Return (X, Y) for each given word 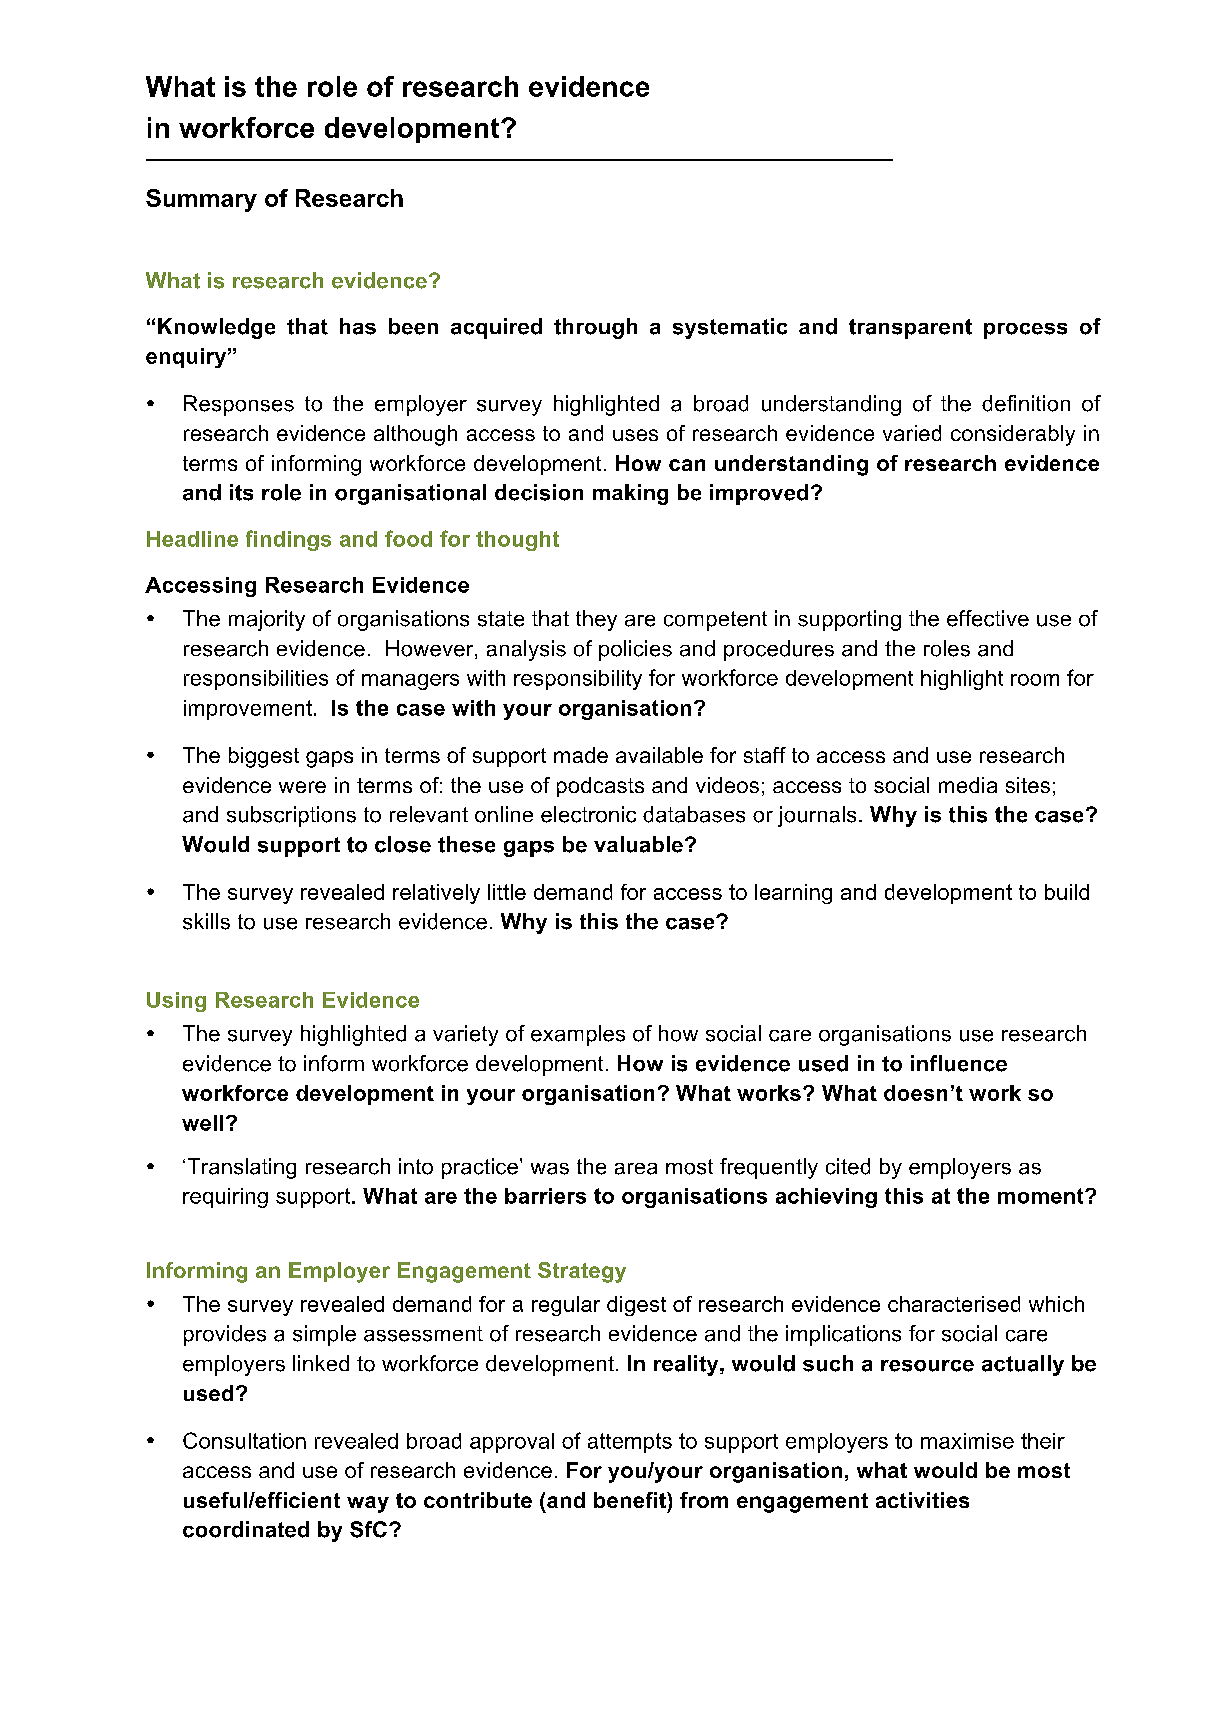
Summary (201, 200)
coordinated (246, 1529)
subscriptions (291, 816)
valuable (638, 844)
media (968, 785)
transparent (910, 329)
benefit (631, 1500)
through (595, 328)
